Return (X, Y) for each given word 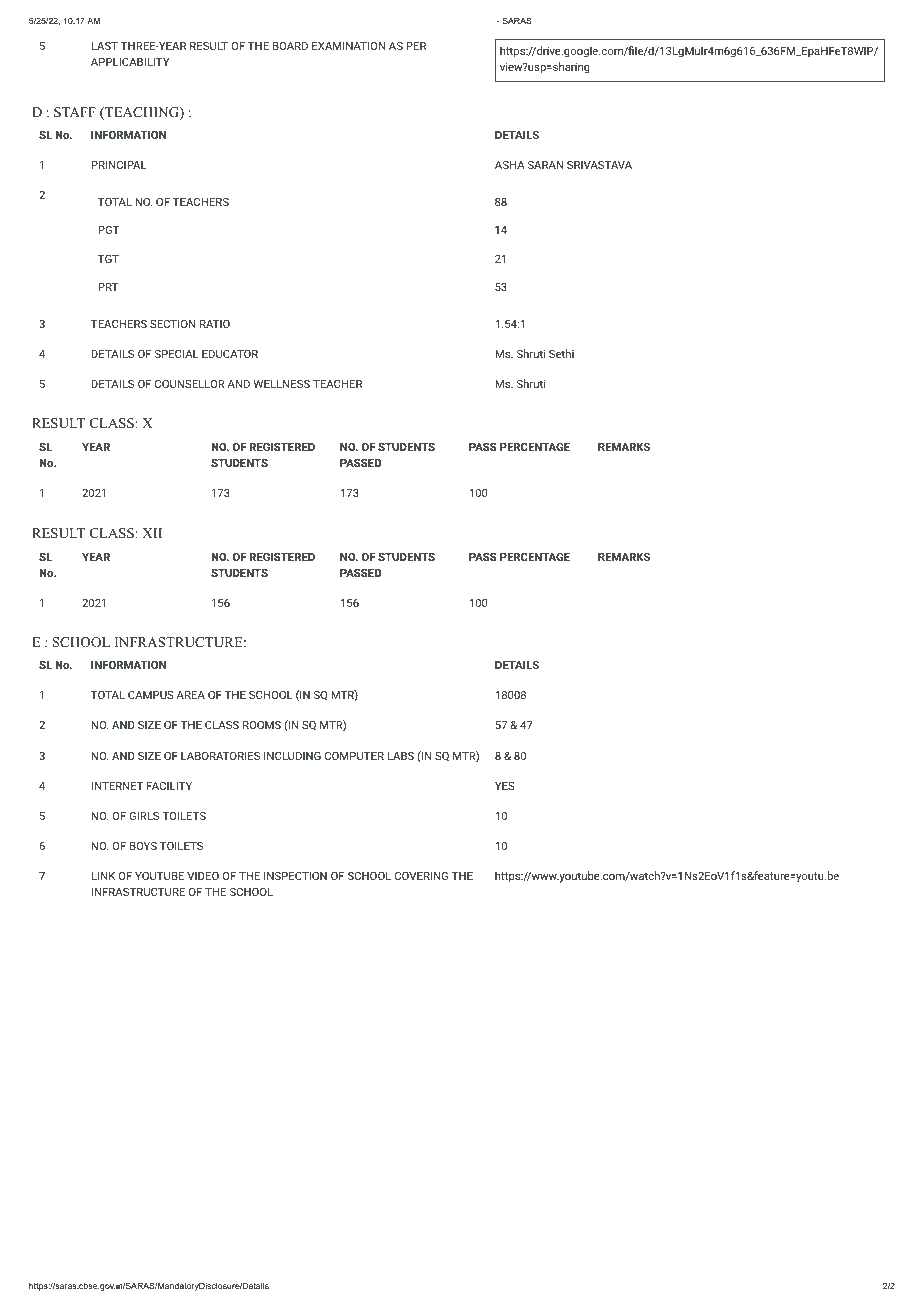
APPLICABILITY (130, 62)
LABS (400, 756)
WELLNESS (281, 384)
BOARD (290, 46)
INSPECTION (295, 876)
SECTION (172, 324)
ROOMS (262, 725)
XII (152, 533)
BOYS (143, 846)
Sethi (561, 353)
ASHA (510, 165)
